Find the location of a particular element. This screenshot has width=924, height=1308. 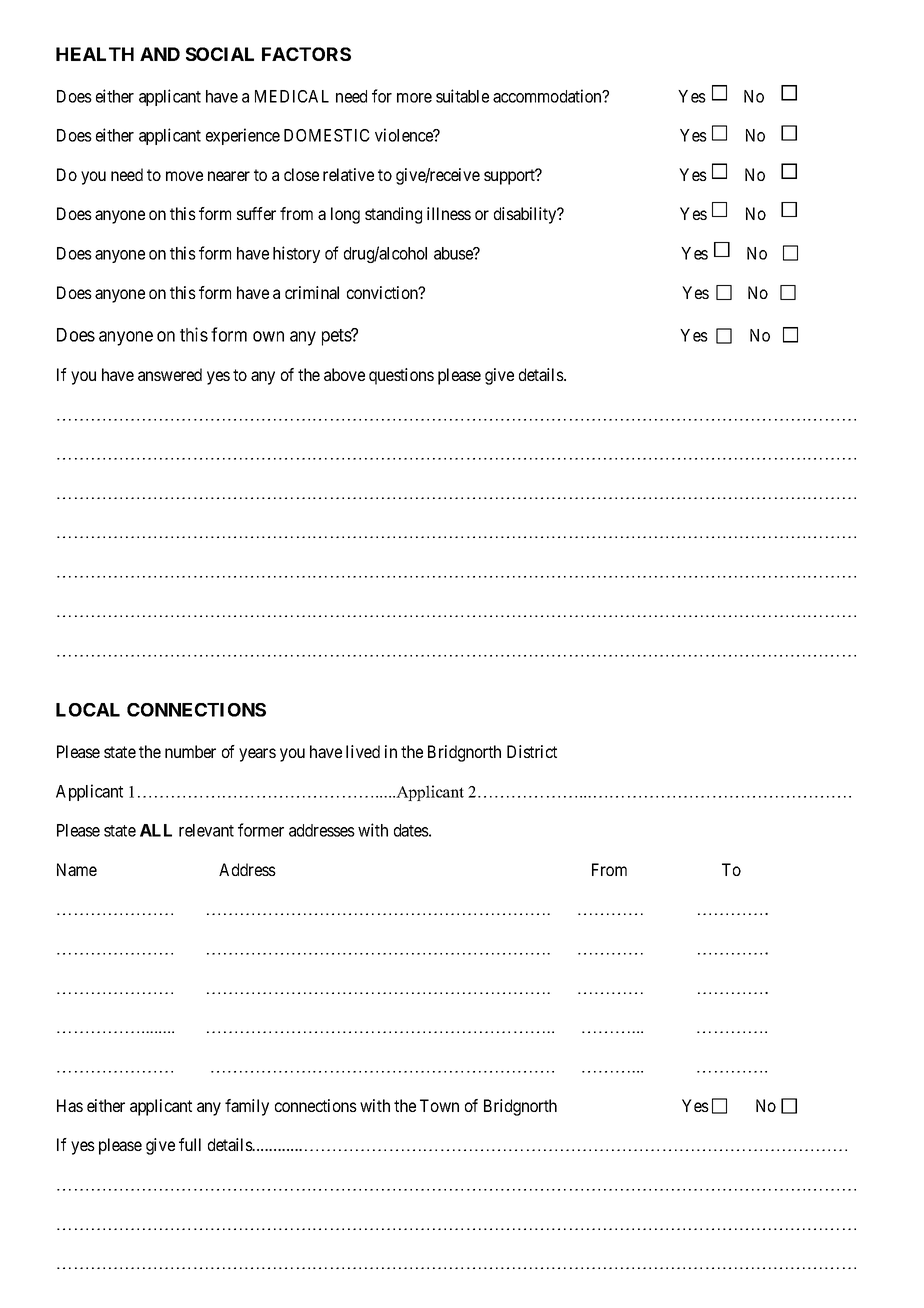

Town is located at coordinates (439, 1105).
